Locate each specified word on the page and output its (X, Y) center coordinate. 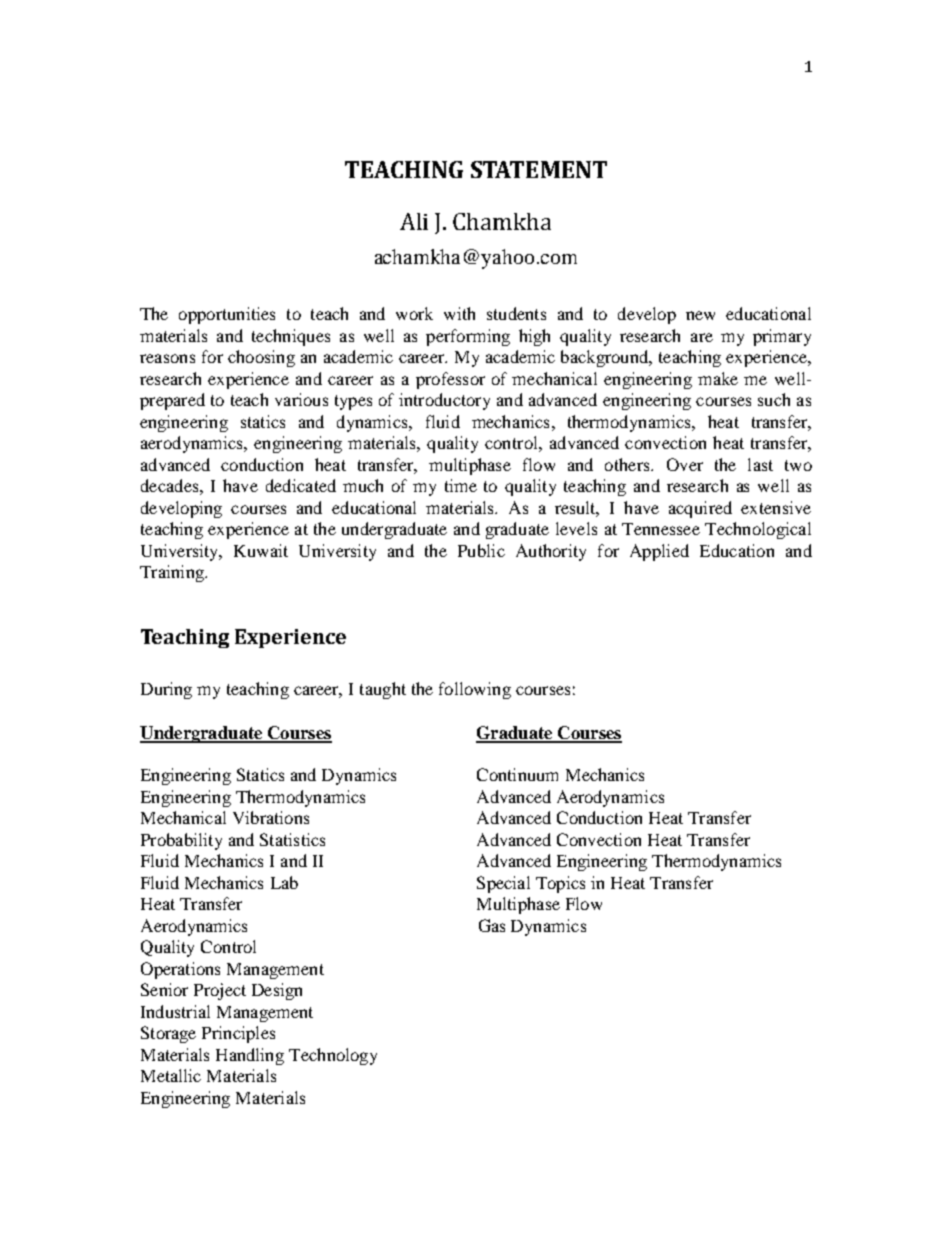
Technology (333, 1056)
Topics (560, 884)
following (475, 690)
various (301, 399)
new (700, 315)
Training (173, 573)
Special (503, 884)
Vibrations (271, 817)
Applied (659, 552)
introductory (444, 401)
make (718, 378)
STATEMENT (539, 169)
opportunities (227, 315)
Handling (250, 1056)
